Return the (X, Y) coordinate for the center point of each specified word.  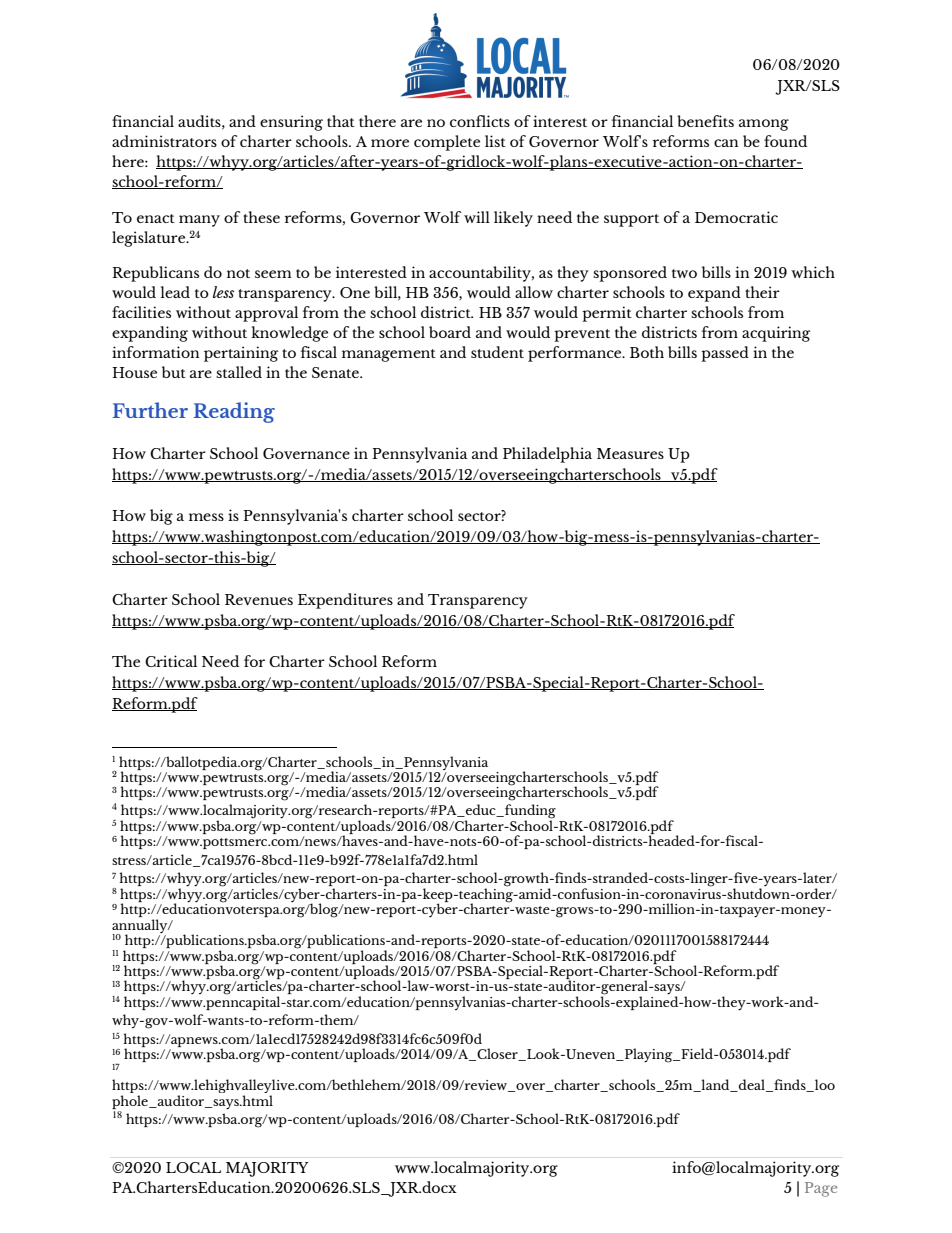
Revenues (259, 599)
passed (725, 354)
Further (150, 410)
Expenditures (345, 601)
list (495, 141)
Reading (234, 412)
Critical (171, 661)
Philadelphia (547, 455)
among (764, 125)
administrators (164, 141)
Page (821, 1189)
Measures (630, 453)
